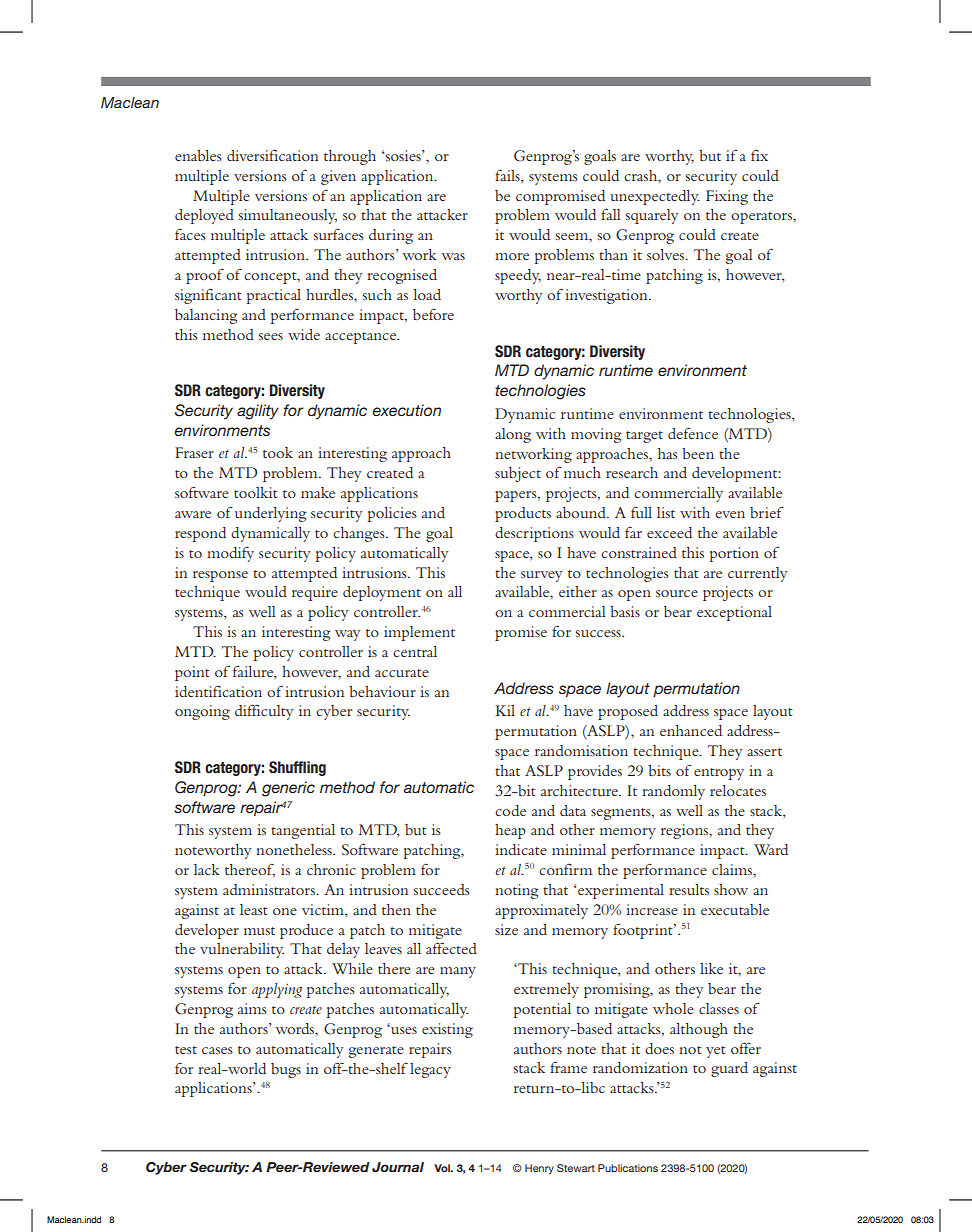 This page has width=972, height=1232. I want to click on fails, so click(508, 175).
